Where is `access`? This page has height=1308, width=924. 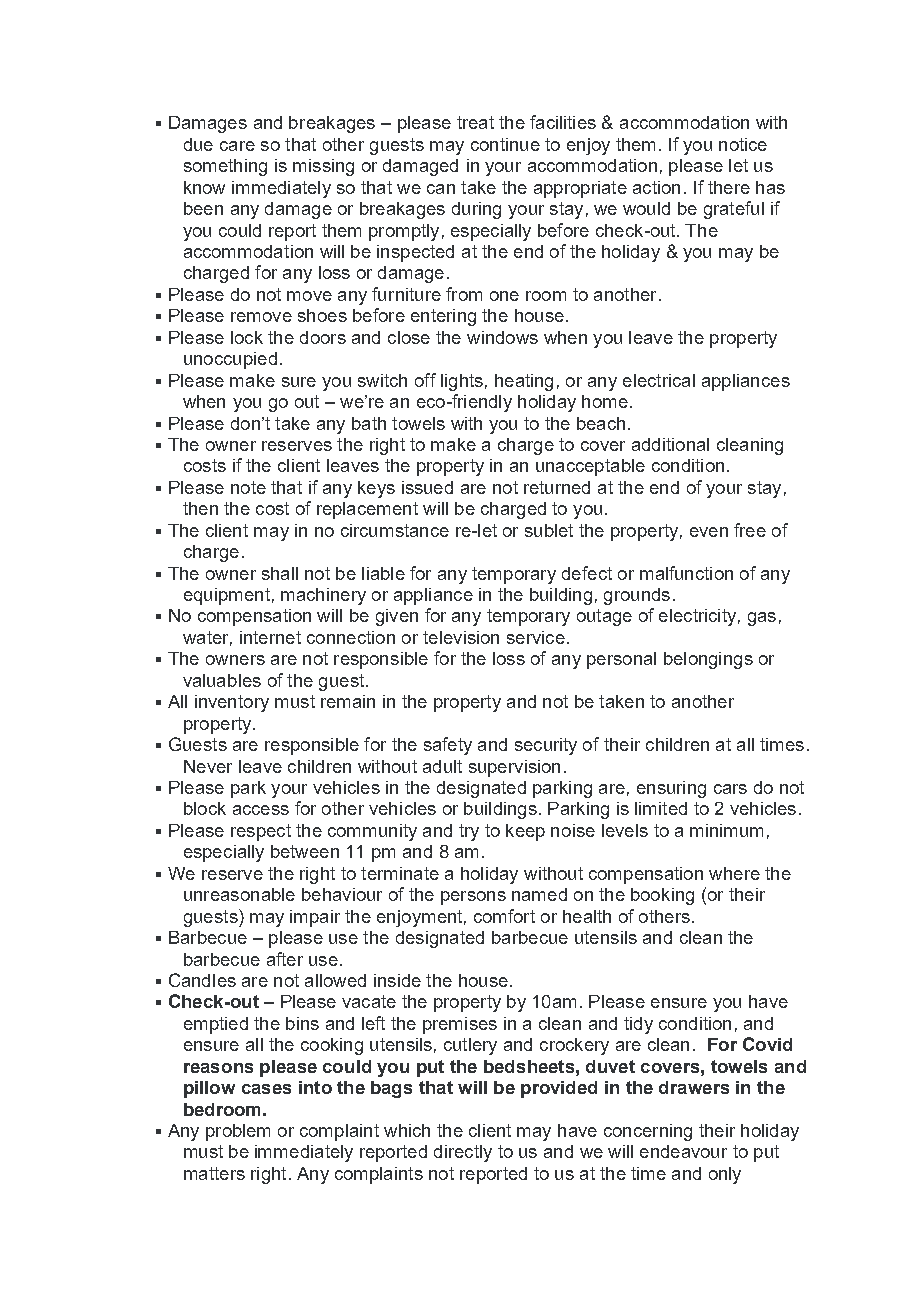
access is located at coordinates (261, 810).
